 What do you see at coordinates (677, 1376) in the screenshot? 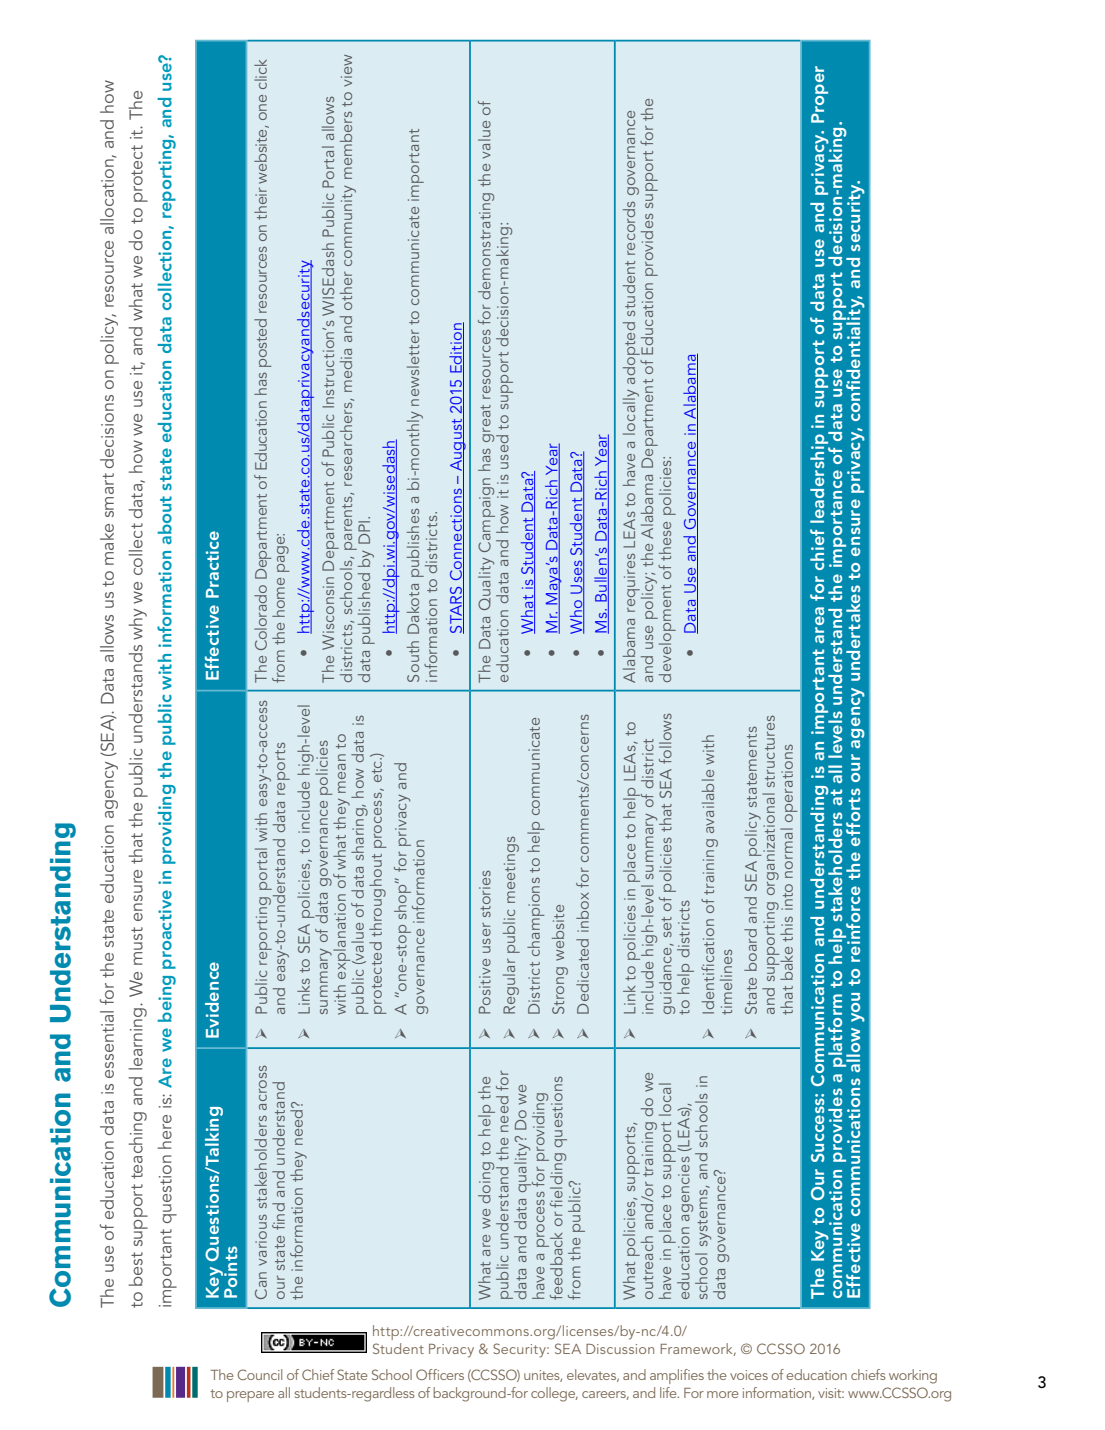
I see `amplifies` at bounding box center [677, 1376].
